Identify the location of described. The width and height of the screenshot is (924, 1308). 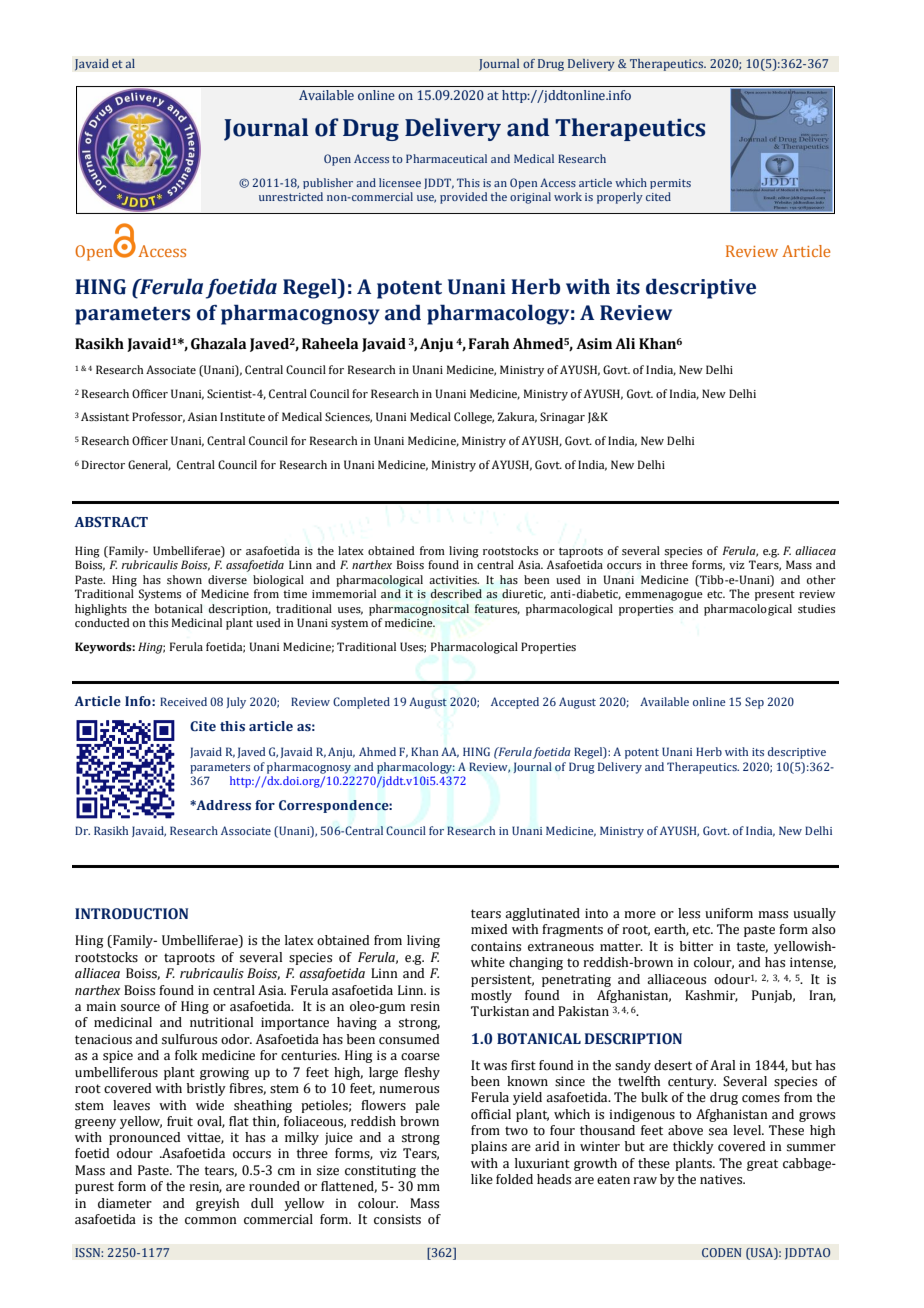
(456, 594).
